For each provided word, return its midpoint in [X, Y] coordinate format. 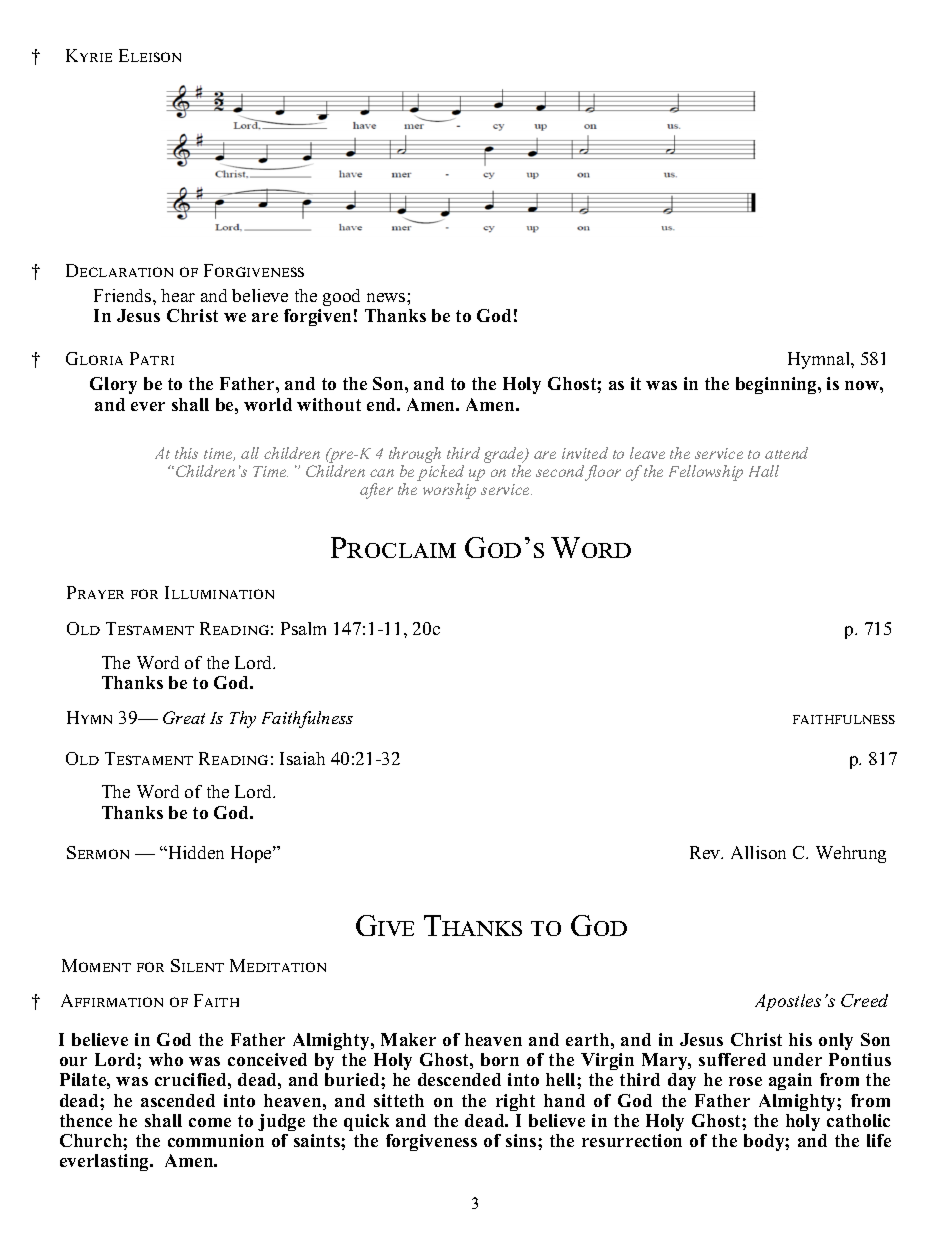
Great [184, 717]
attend [786, 453]
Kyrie [89, 55]
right [515, 1102]
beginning [777, 385]
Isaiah [302, 758]
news [387, 297]
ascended [178, 1100]
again [790, 1081]
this [186, 453]
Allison [758, 852]
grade [505, 455]
